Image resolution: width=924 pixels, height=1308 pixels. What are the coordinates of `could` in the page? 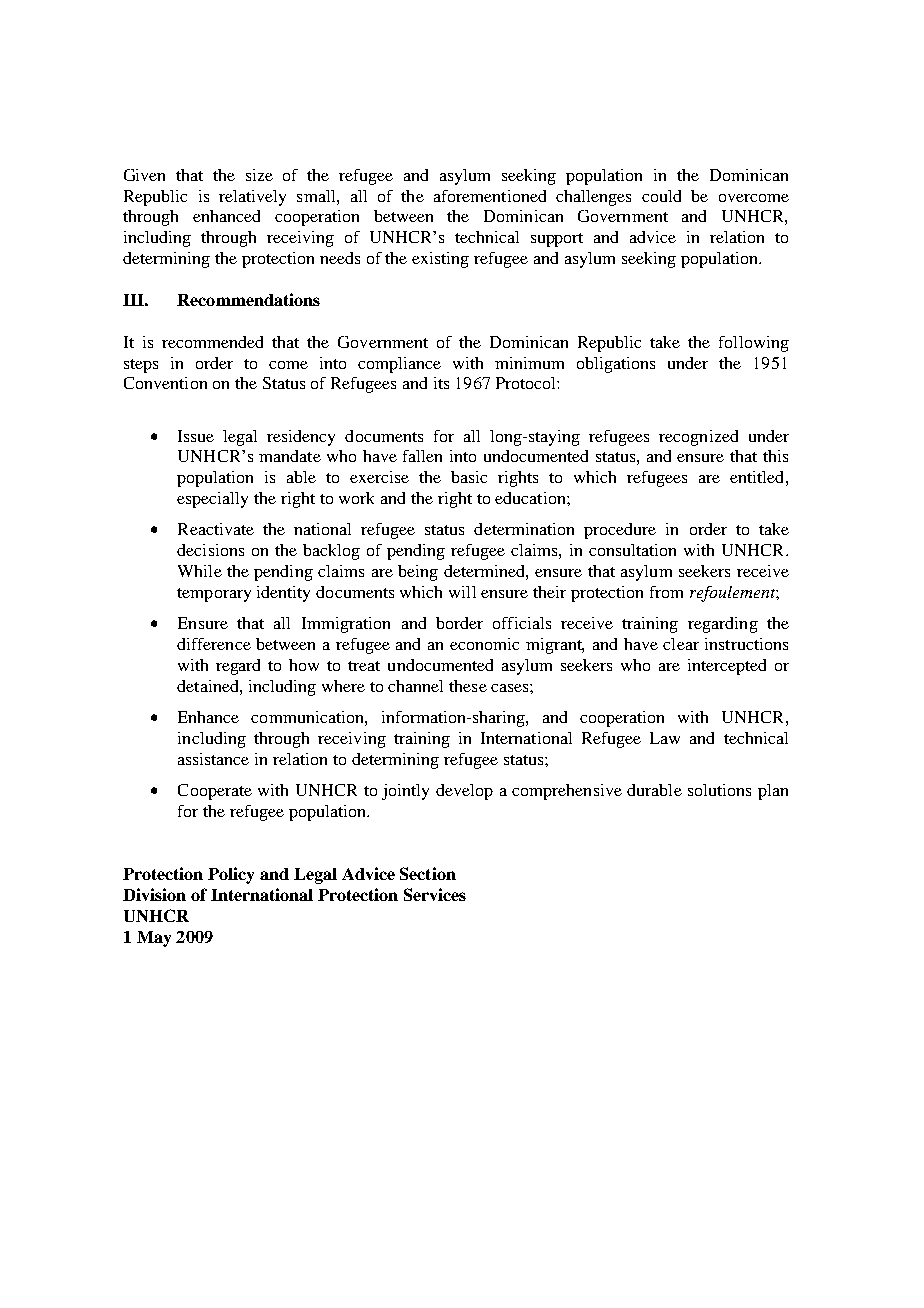 It's located at (661, 196).
